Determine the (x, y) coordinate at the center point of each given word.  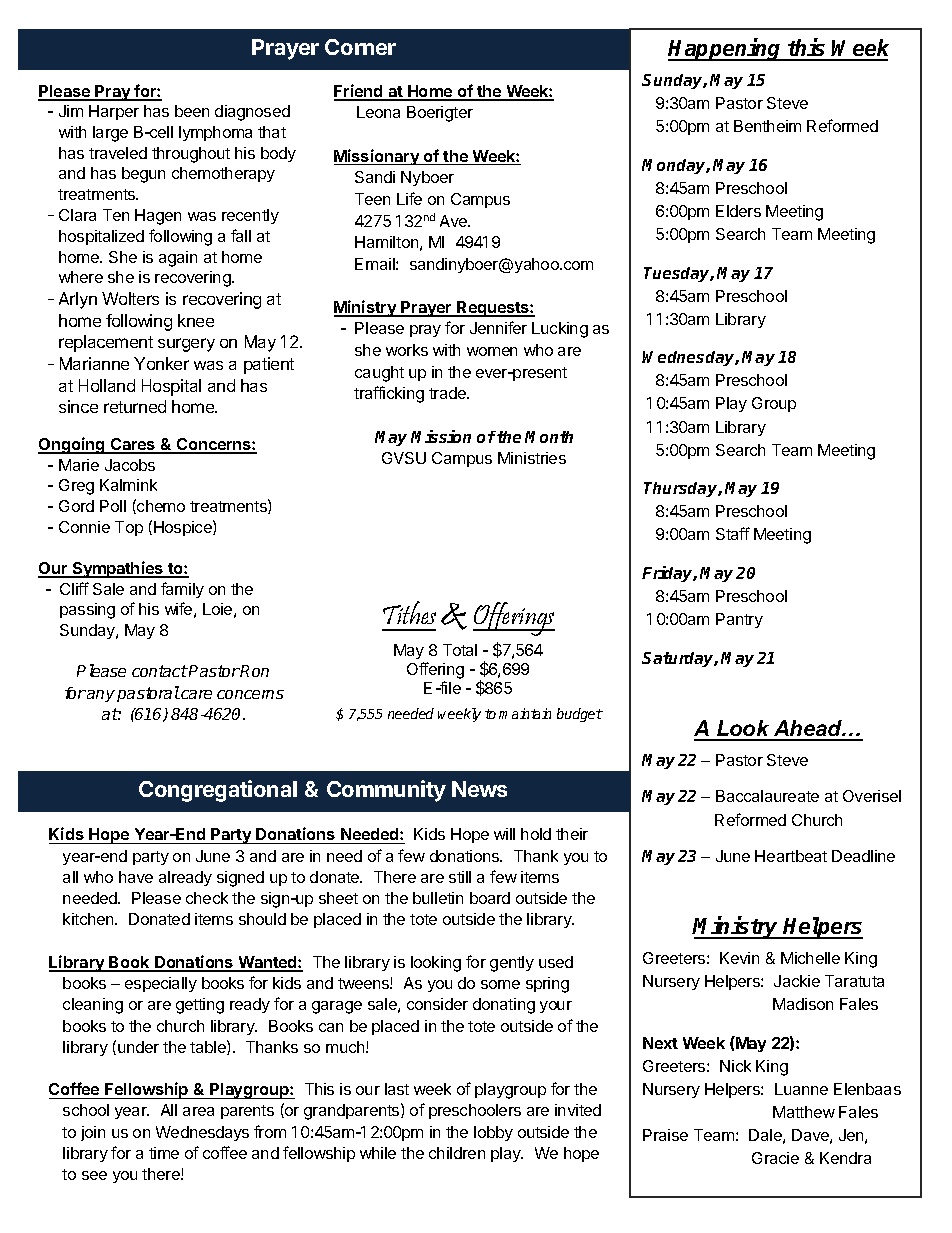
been (192, 111)
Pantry (739, 620)
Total (460, 650)
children (457, 1153)
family (182, 590)
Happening (726, 49)
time (164, 1153)
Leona (378, 112)
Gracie (775, 1158)
